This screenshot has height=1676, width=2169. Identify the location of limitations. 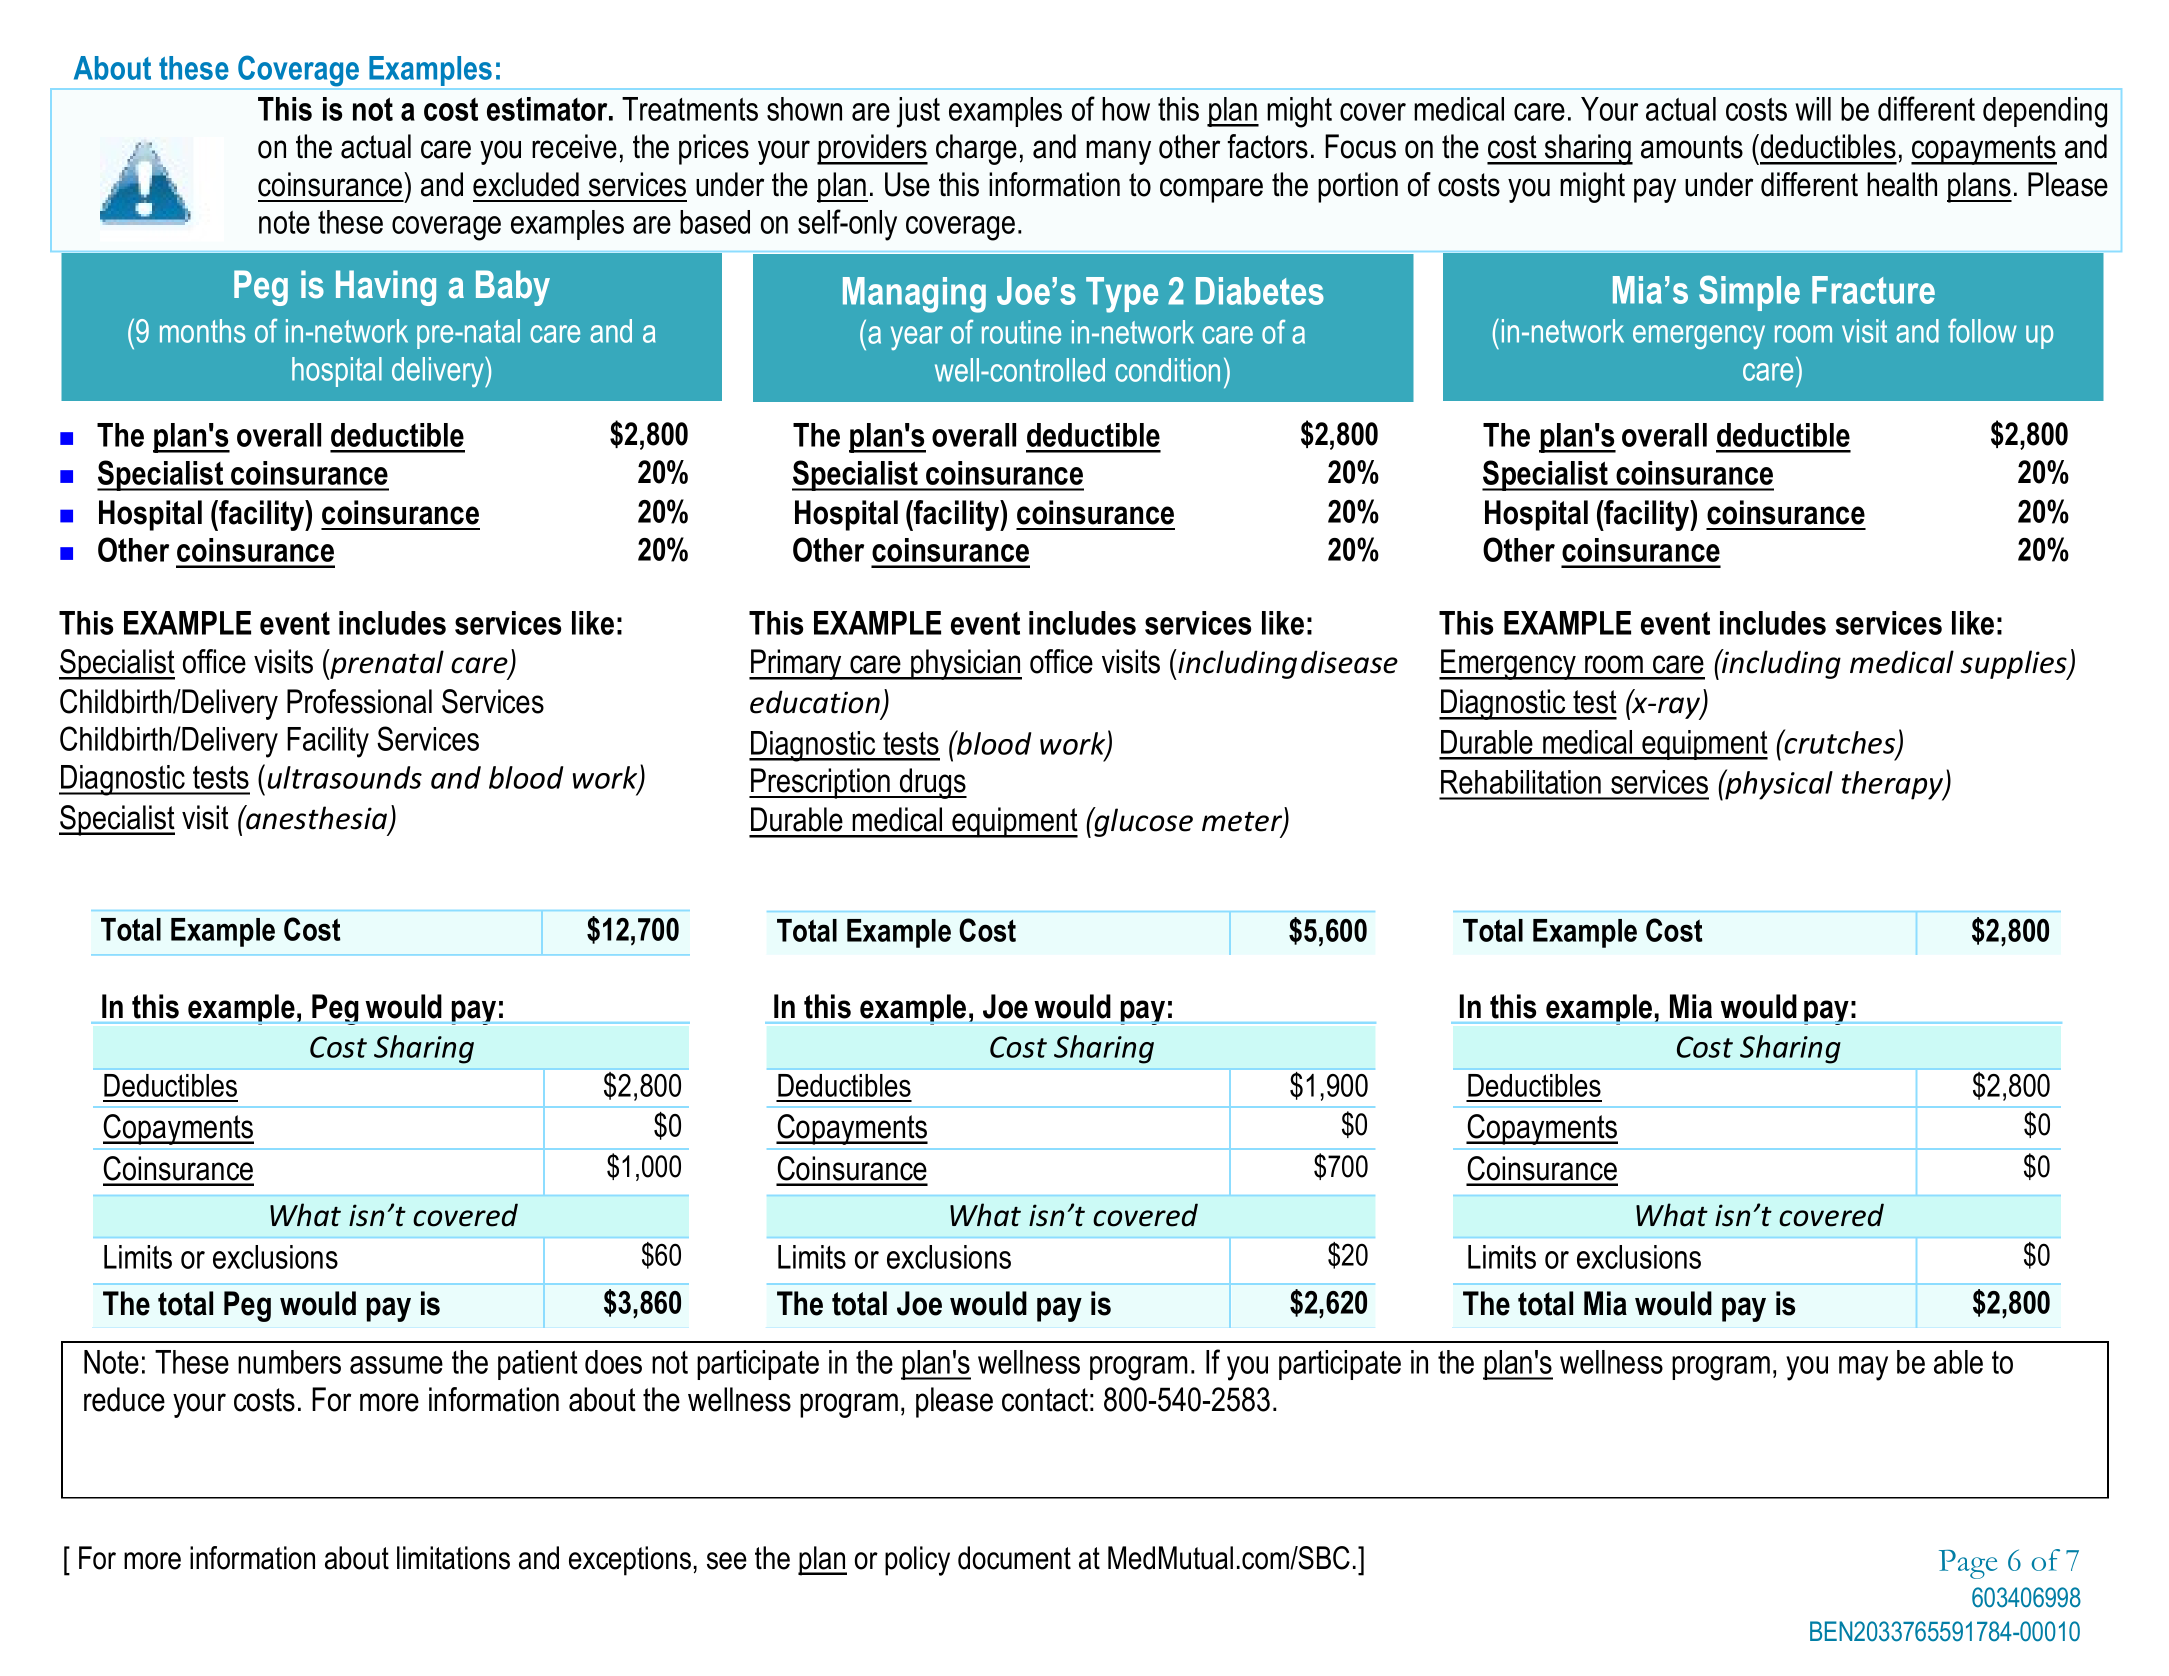
(453, 1558).
